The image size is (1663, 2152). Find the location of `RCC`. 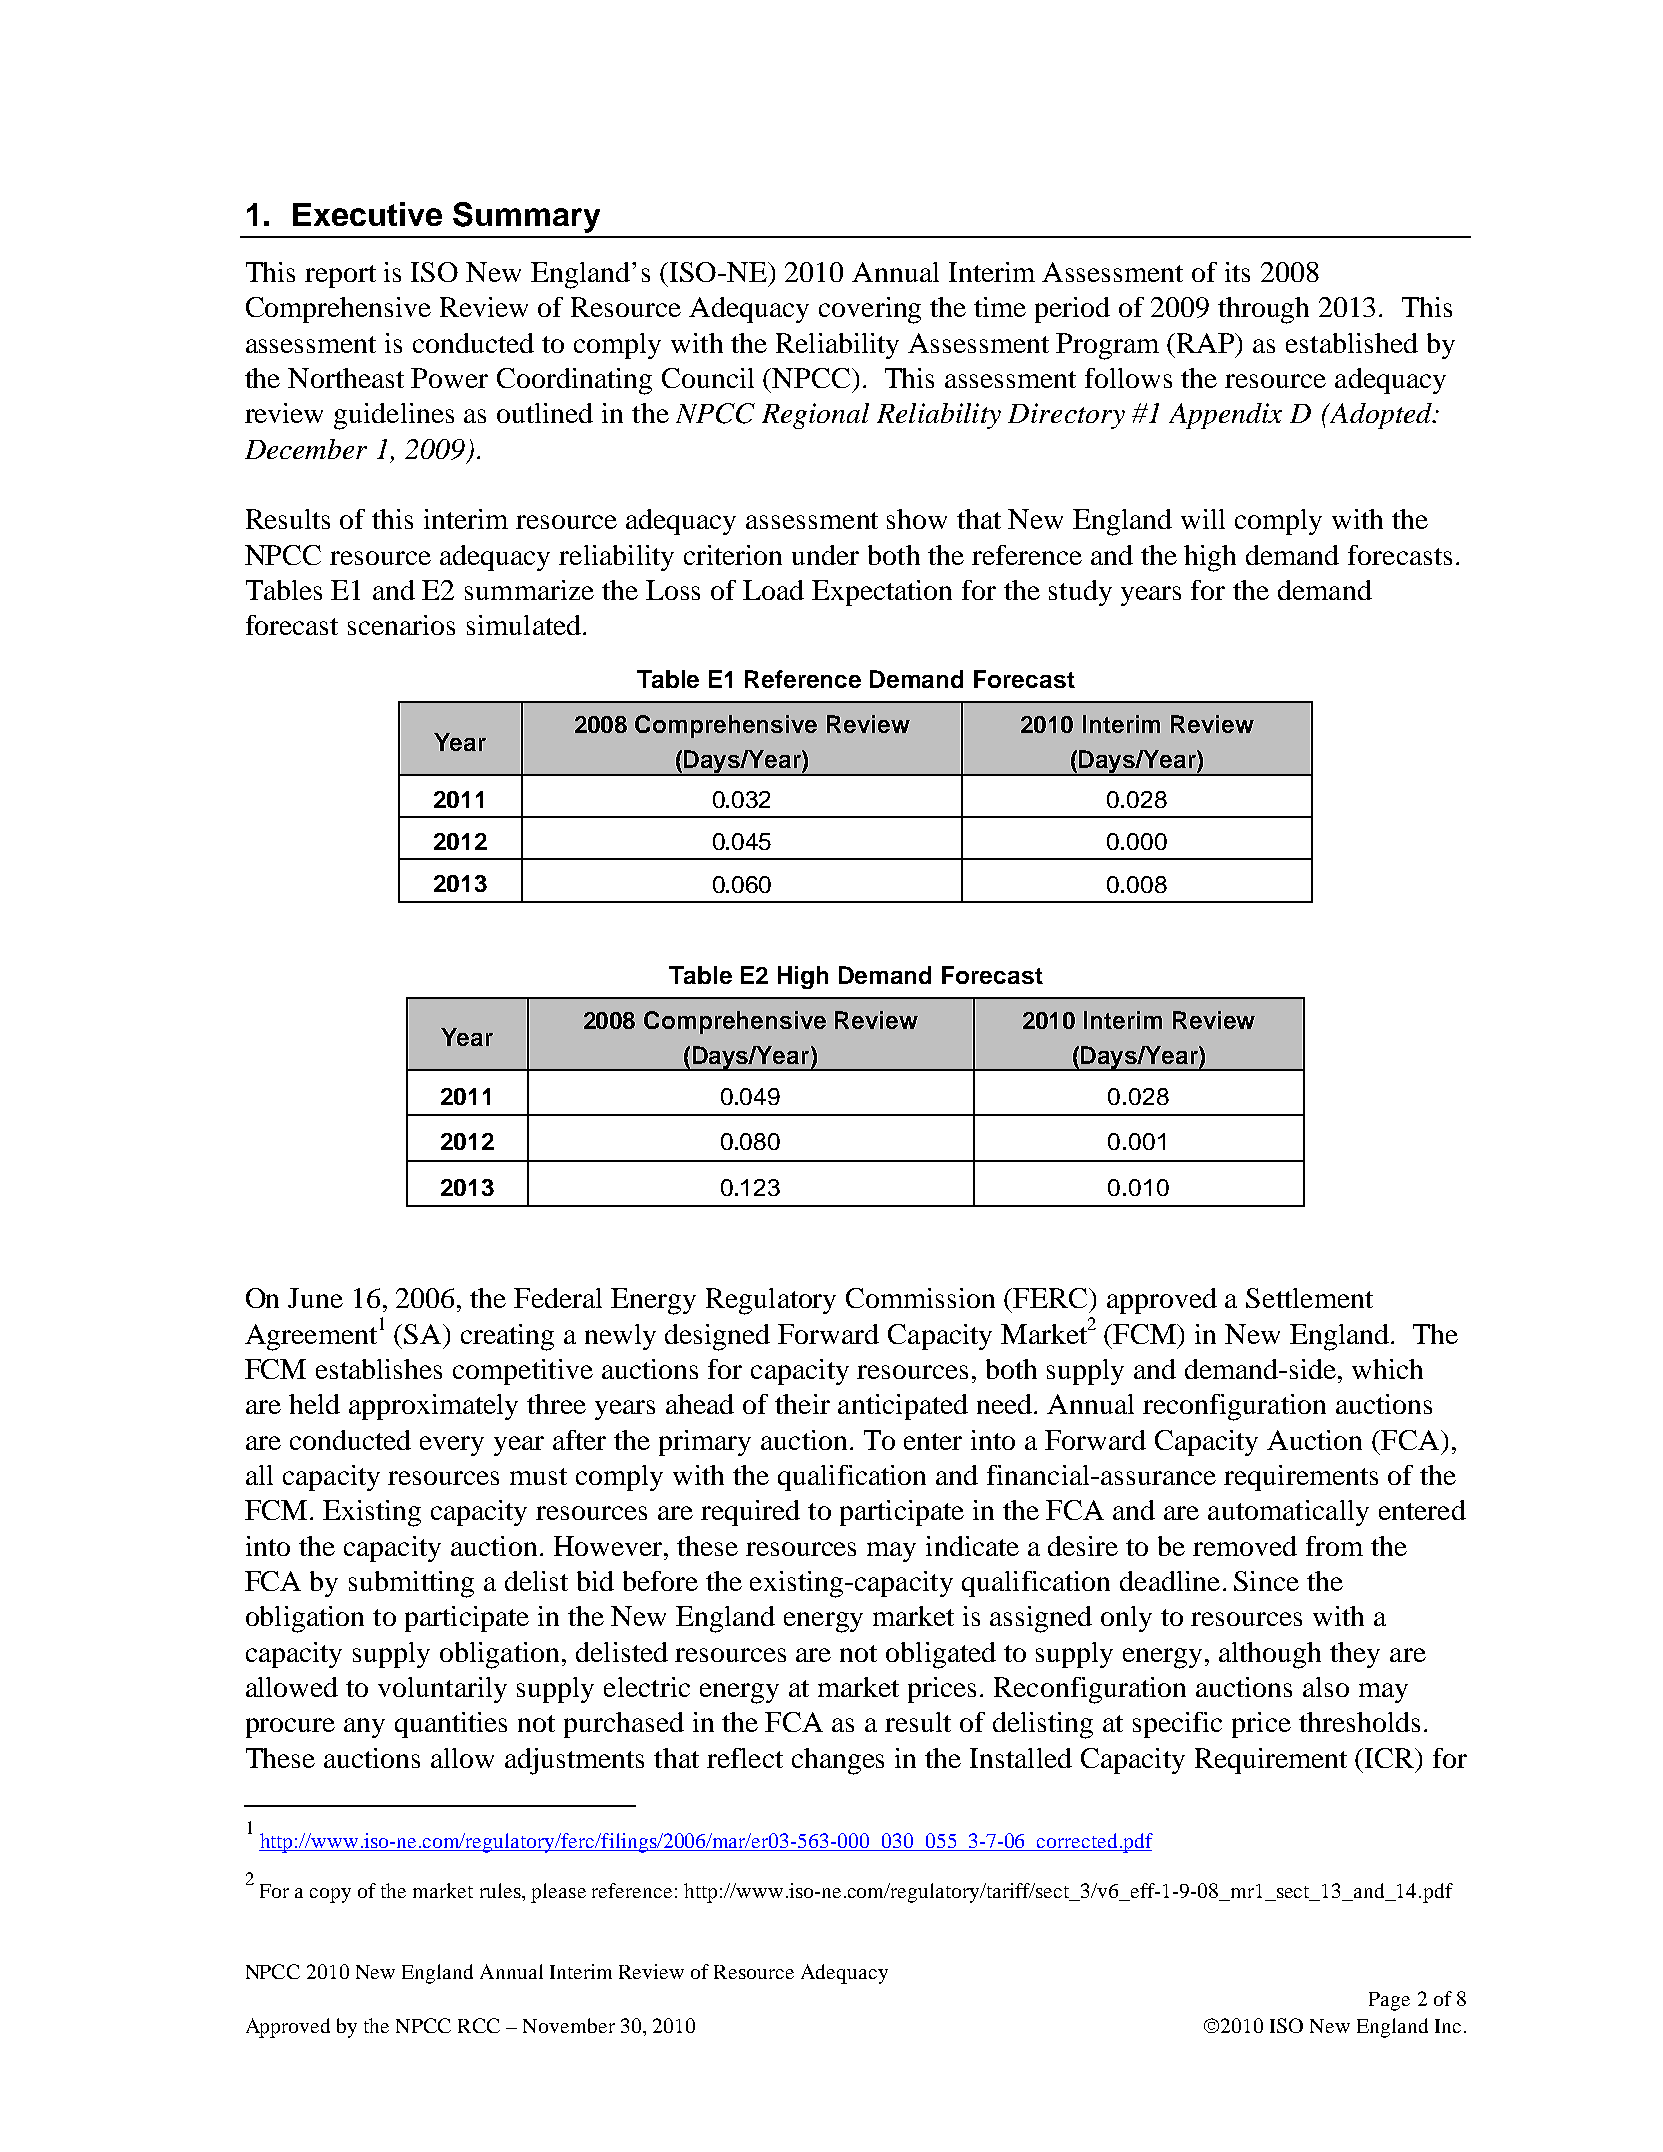

RCC is located at coordinates (479, 2025).
